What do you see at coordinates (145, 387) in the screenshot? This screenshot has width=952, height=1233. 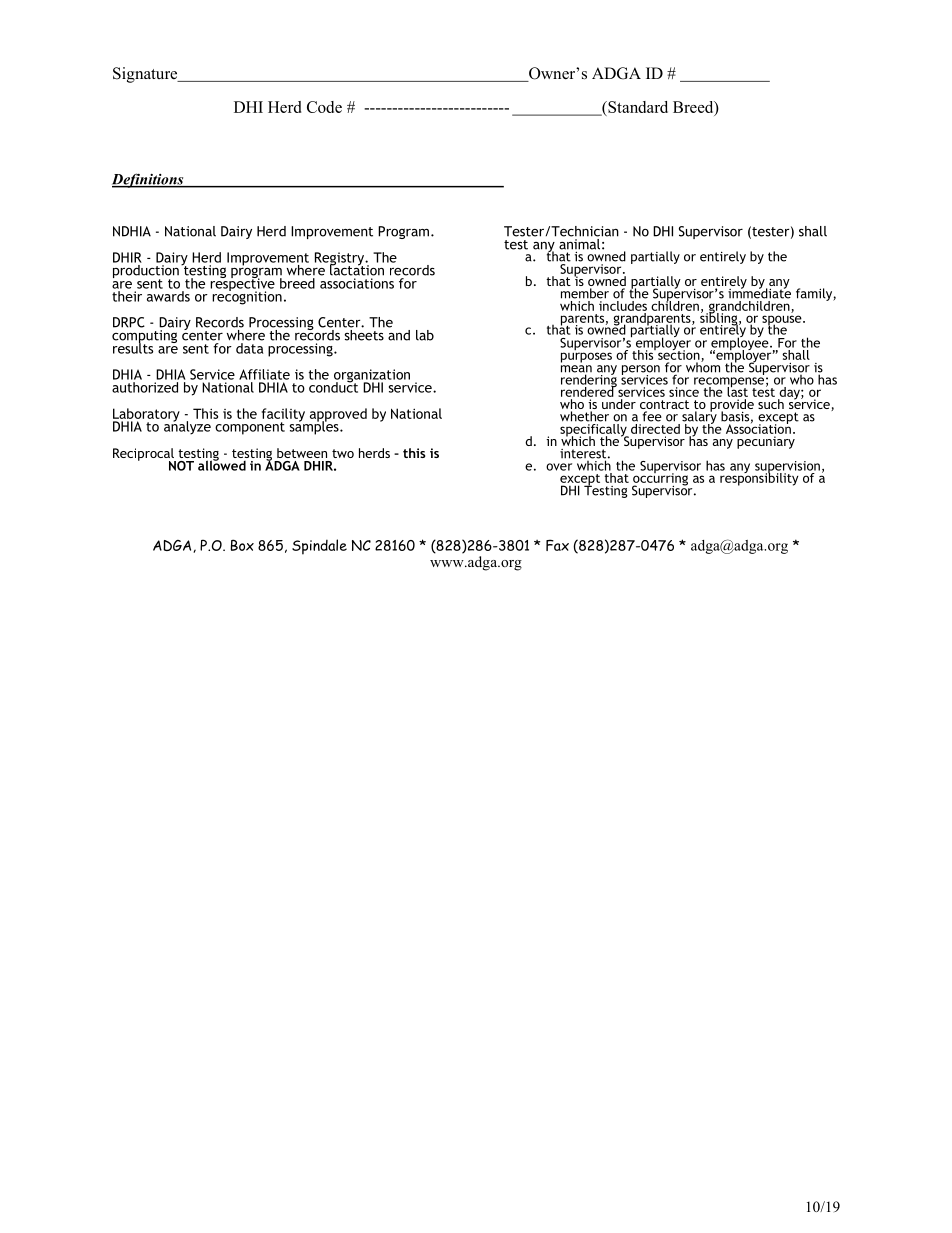 I see `authorized` at bounding box center [145, 387].
